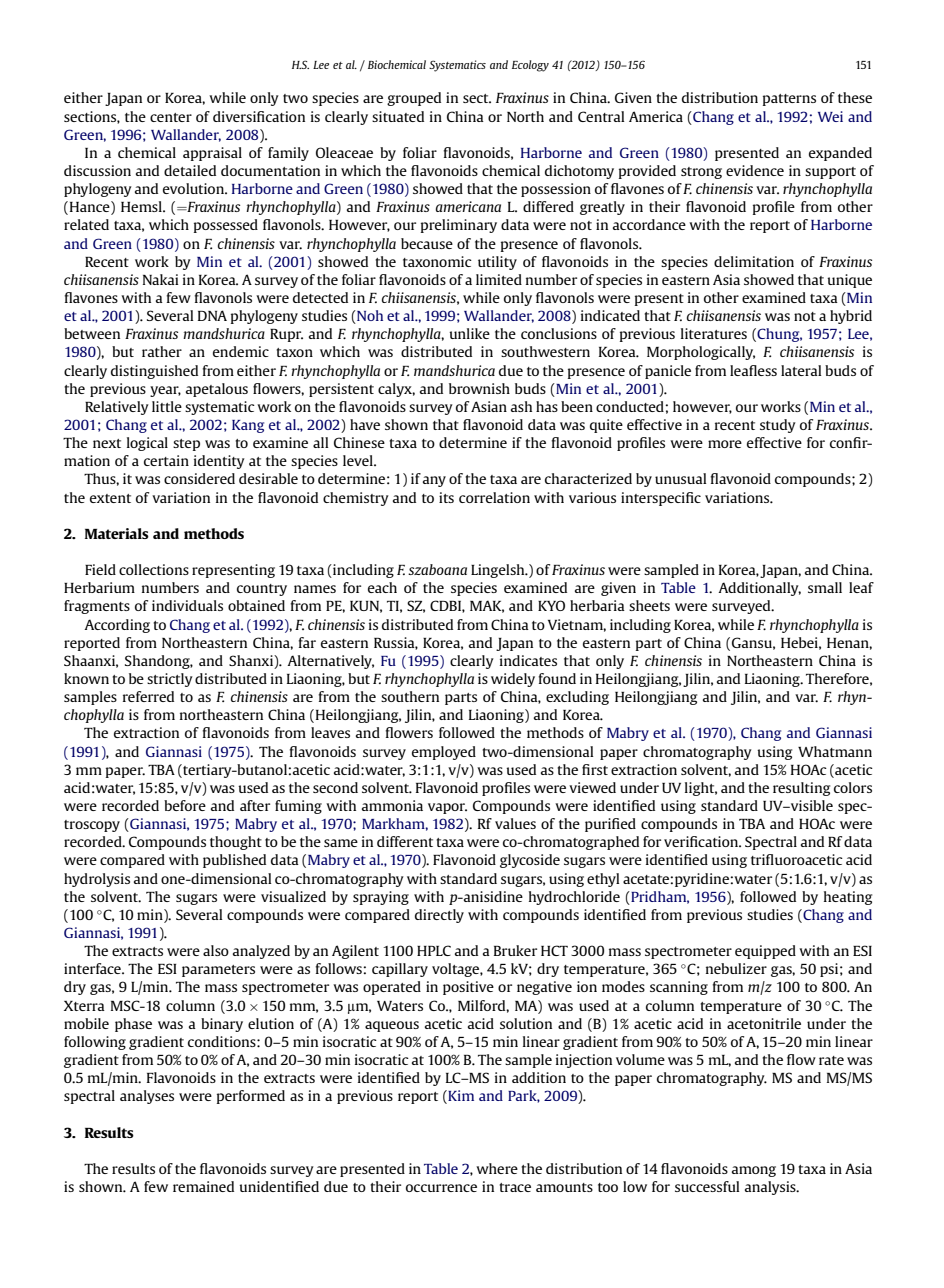 The height and width of the image is (1288, 944). Describe the element at coordinates (497, 1168) in the image. I see `where` at that location.
